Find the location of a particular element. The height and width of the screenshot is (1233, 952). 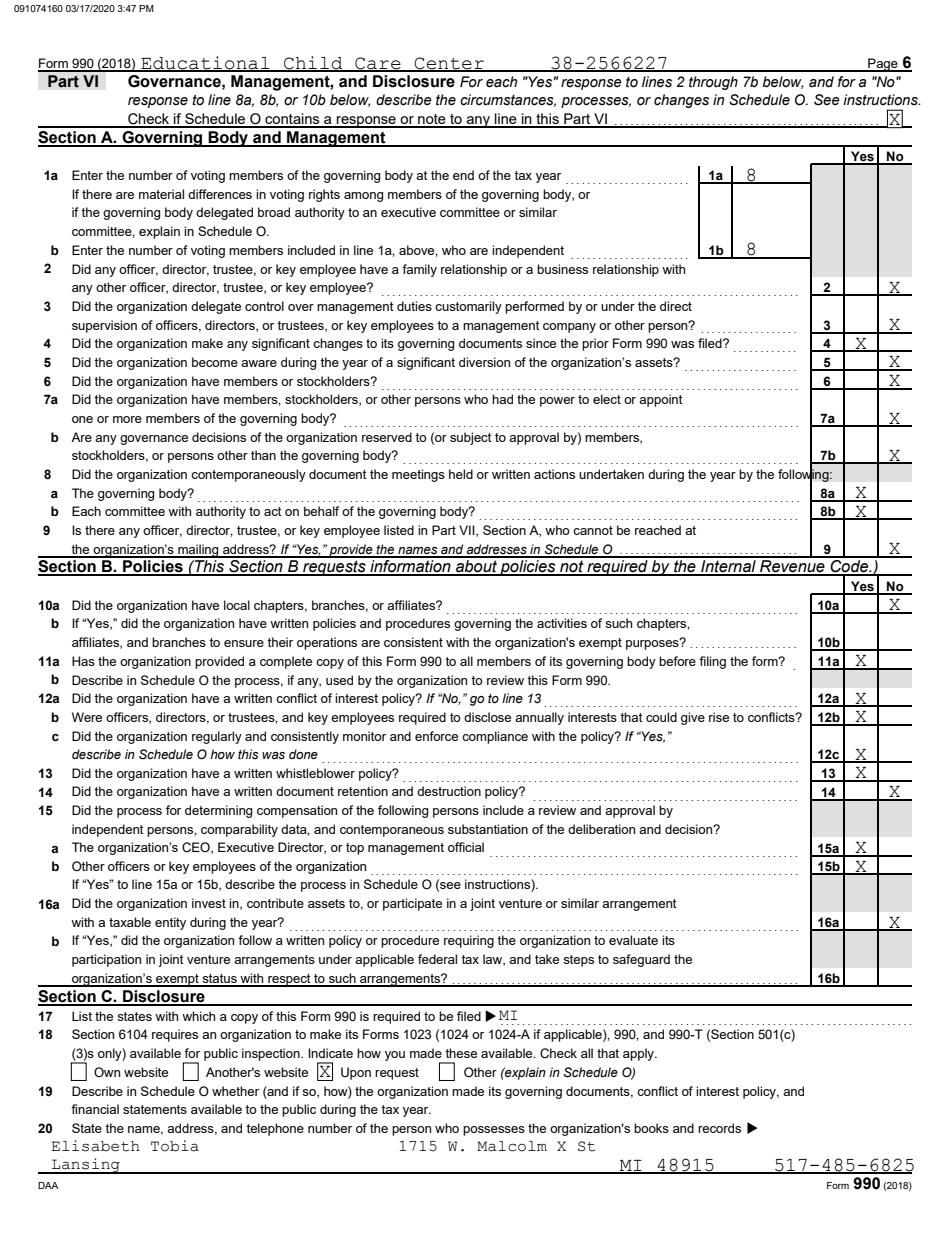

filing is located at coordinates (712, 662).
